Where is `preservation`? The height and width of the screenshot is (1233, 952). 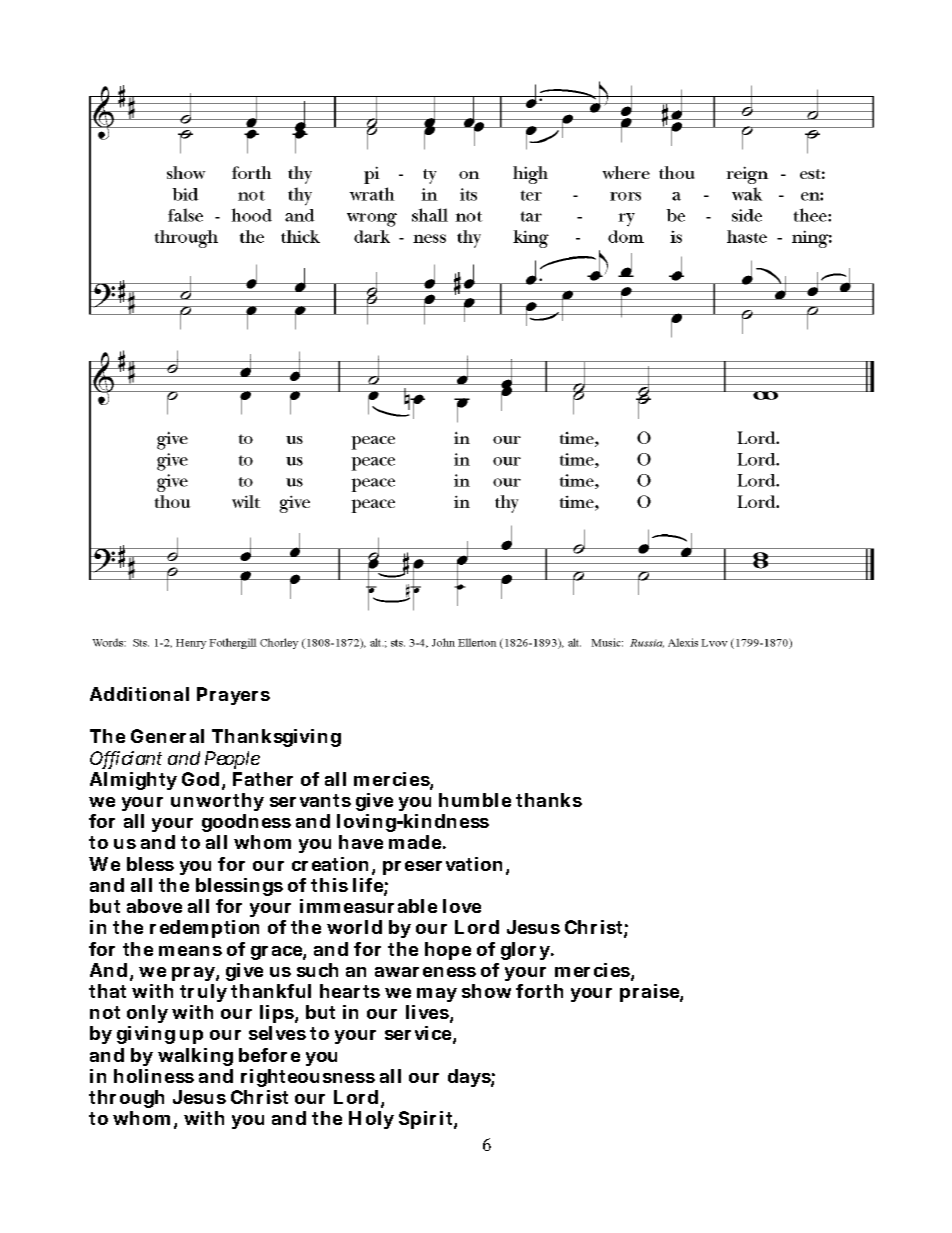 preservation is located at coordinates (445, 866).
